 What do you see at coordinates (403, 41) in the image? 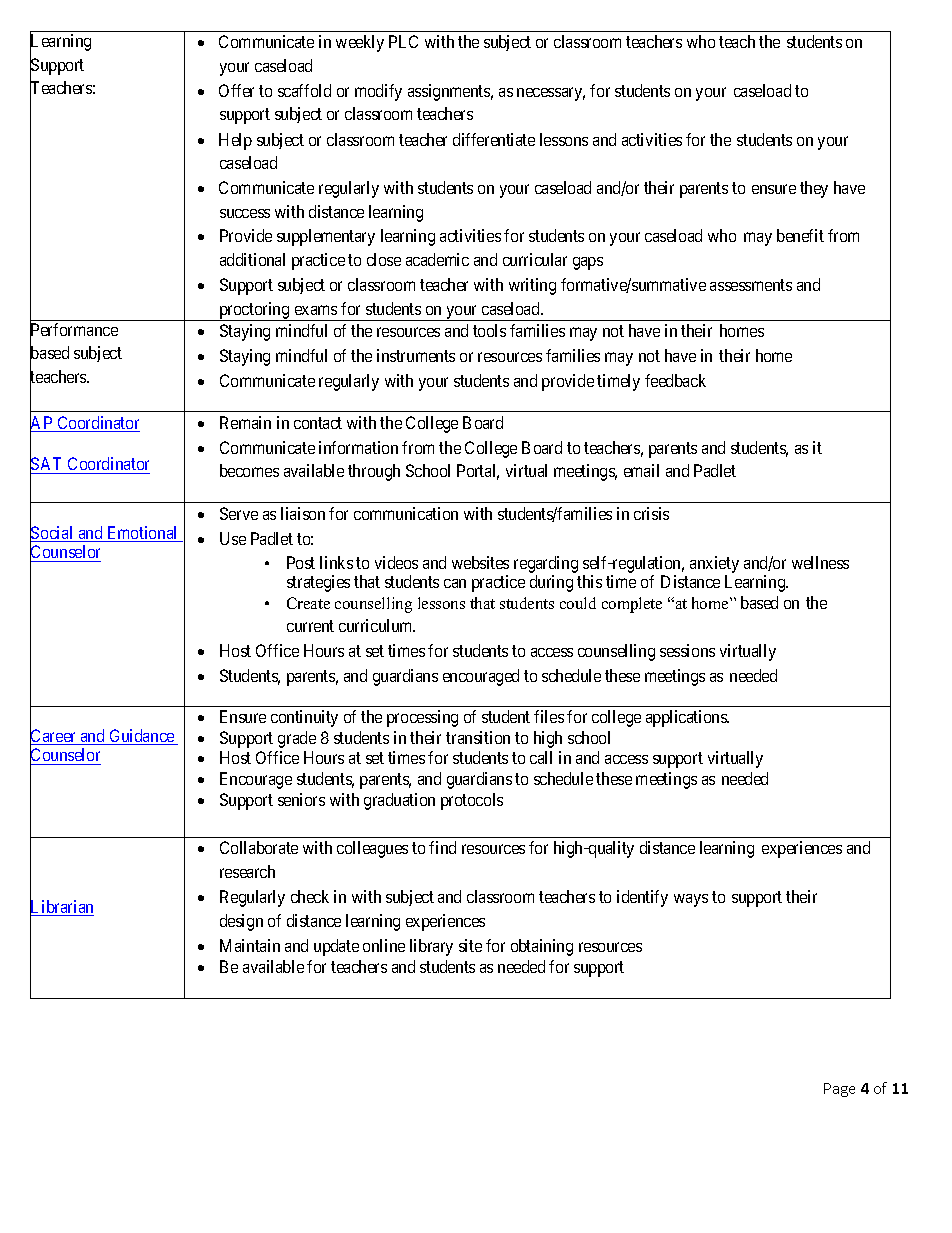
I see `PLC` at bounding box center [403, 41].
